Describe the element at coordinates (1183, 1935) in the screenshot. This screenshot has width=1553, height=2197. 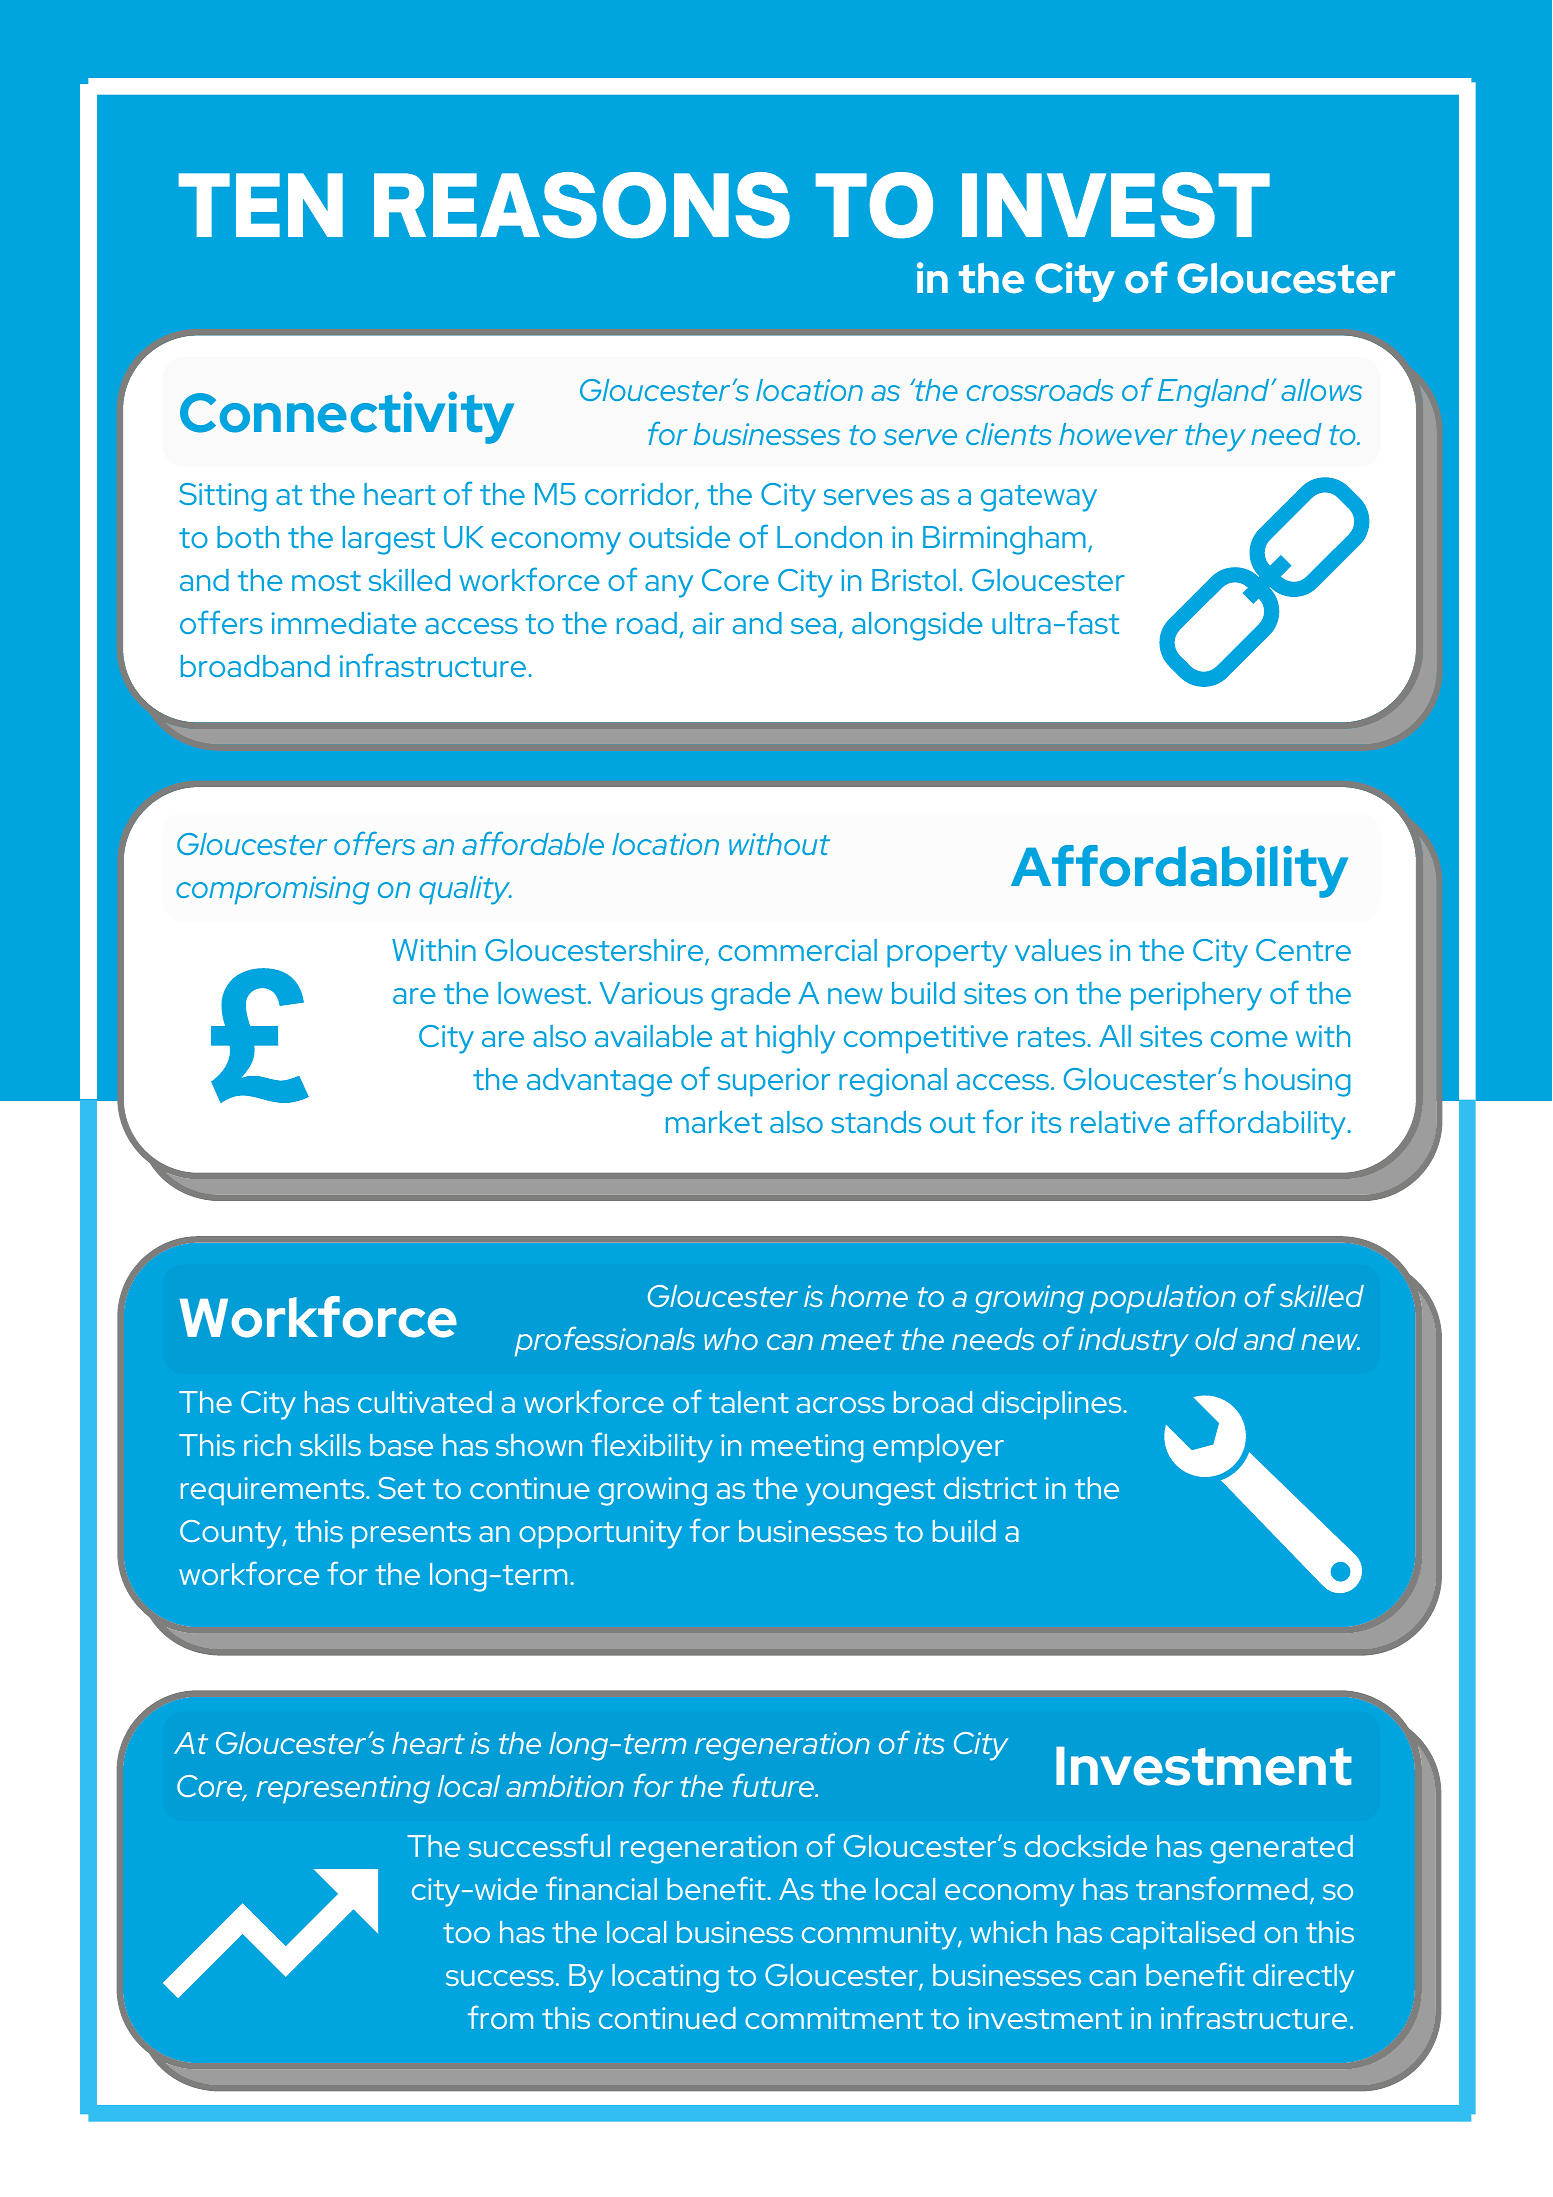
I see `capitalised` at that location.
